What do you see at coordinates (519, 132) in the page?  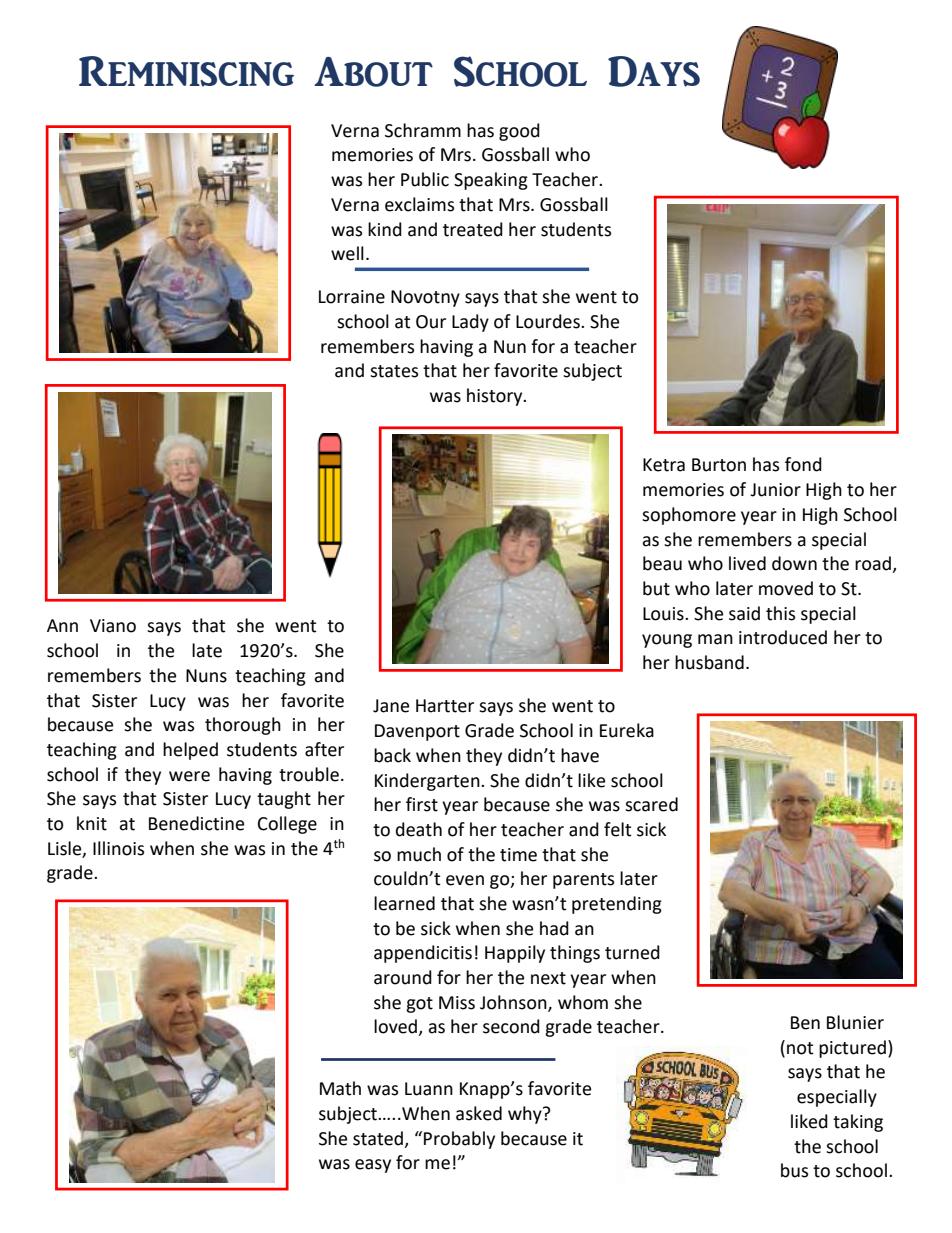 I see `good` at bounding box center [519, 132].
